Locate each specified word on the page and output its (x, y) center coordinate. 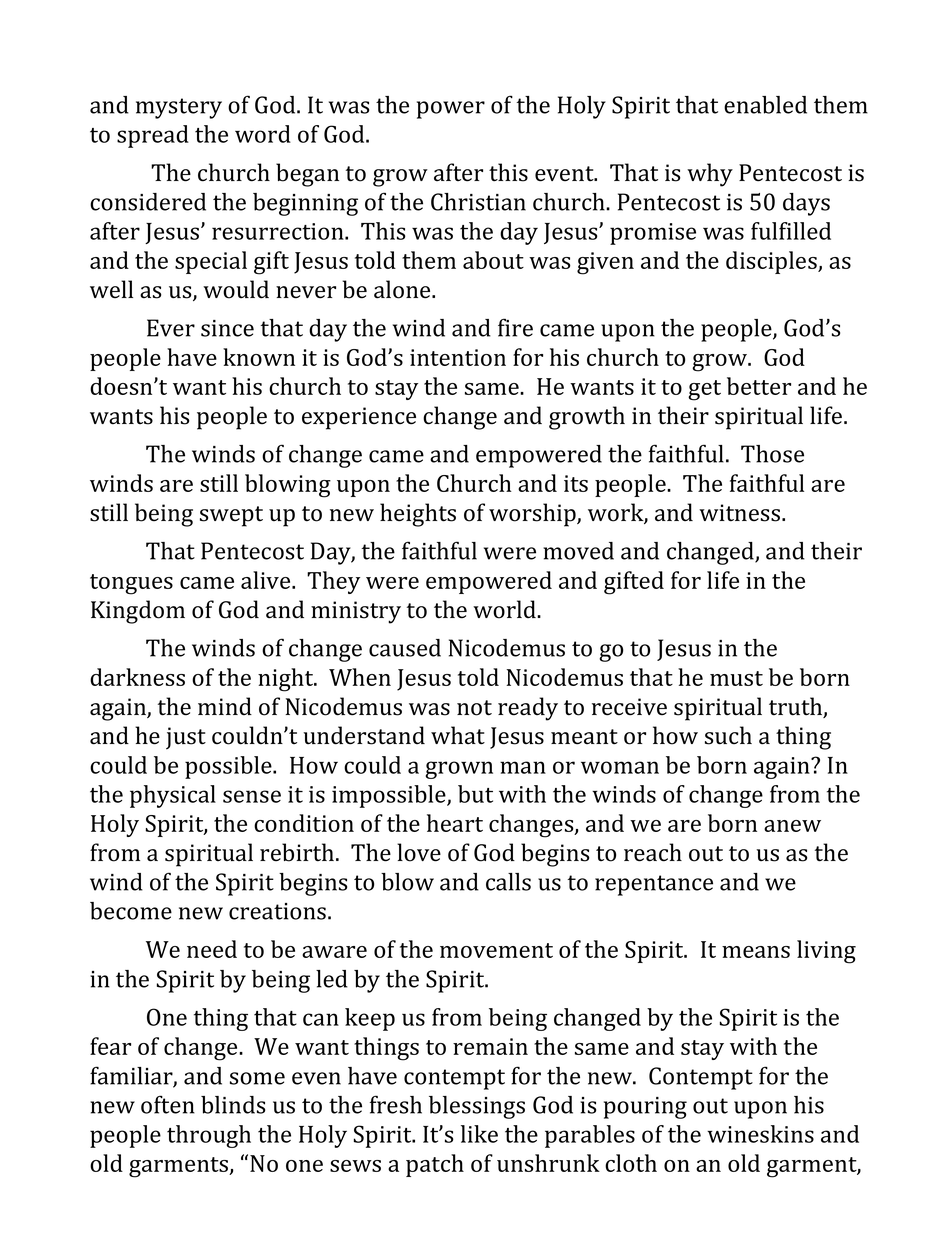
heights (418, 515)
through (209, 1136)
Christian (478, 202)
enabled (765, 105)
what (458, 735)
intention (458, 357)
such (728, 735)
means (756, 952)
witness (741, 513)
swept (231, 516)
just (186, 738)
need (212, 949)
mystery (179, 108)
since (227, 328)
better (759, 386)
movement (496, 950)
